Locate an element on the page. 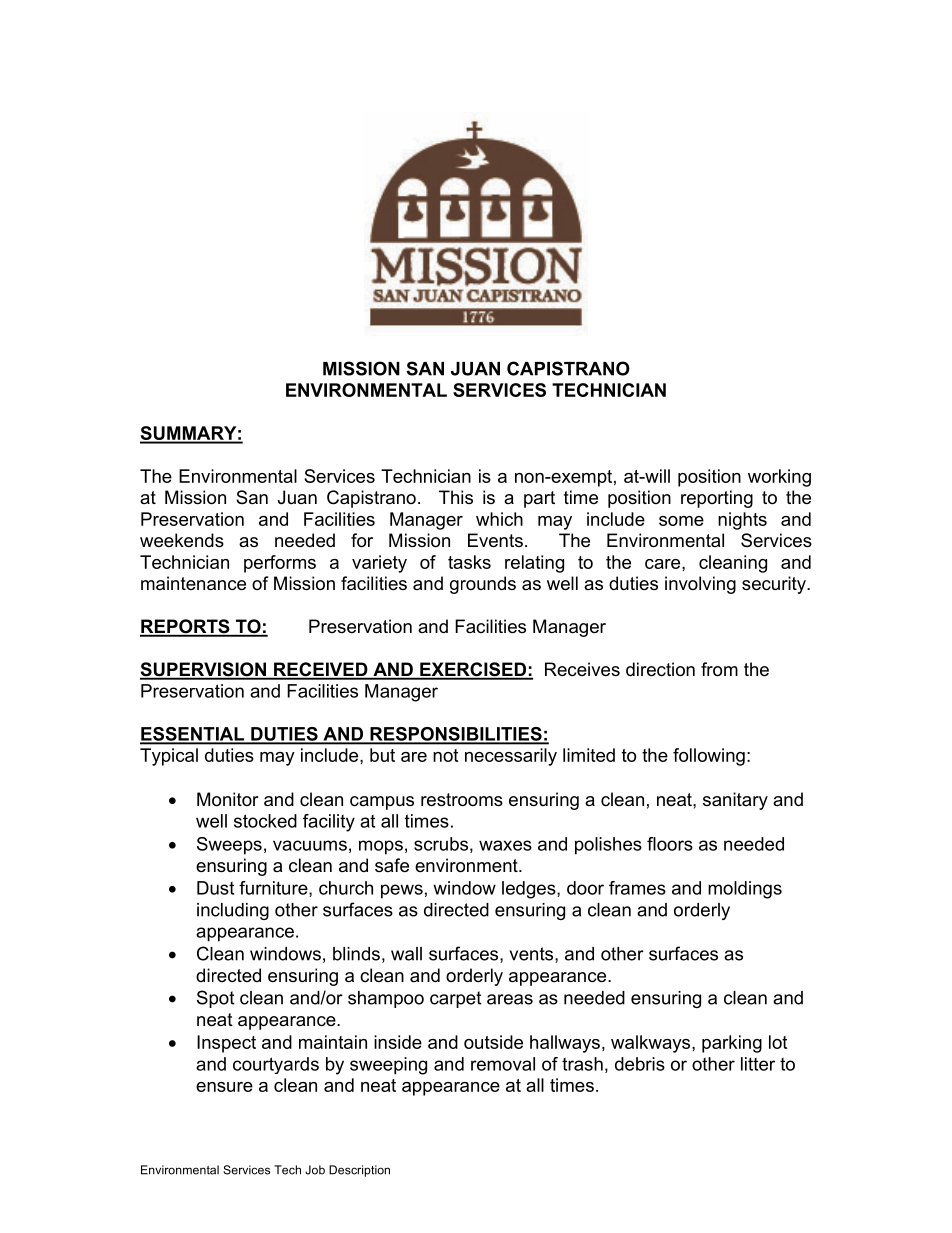 The image size is (952, 1233). including is located at coordinates (233, 911).
